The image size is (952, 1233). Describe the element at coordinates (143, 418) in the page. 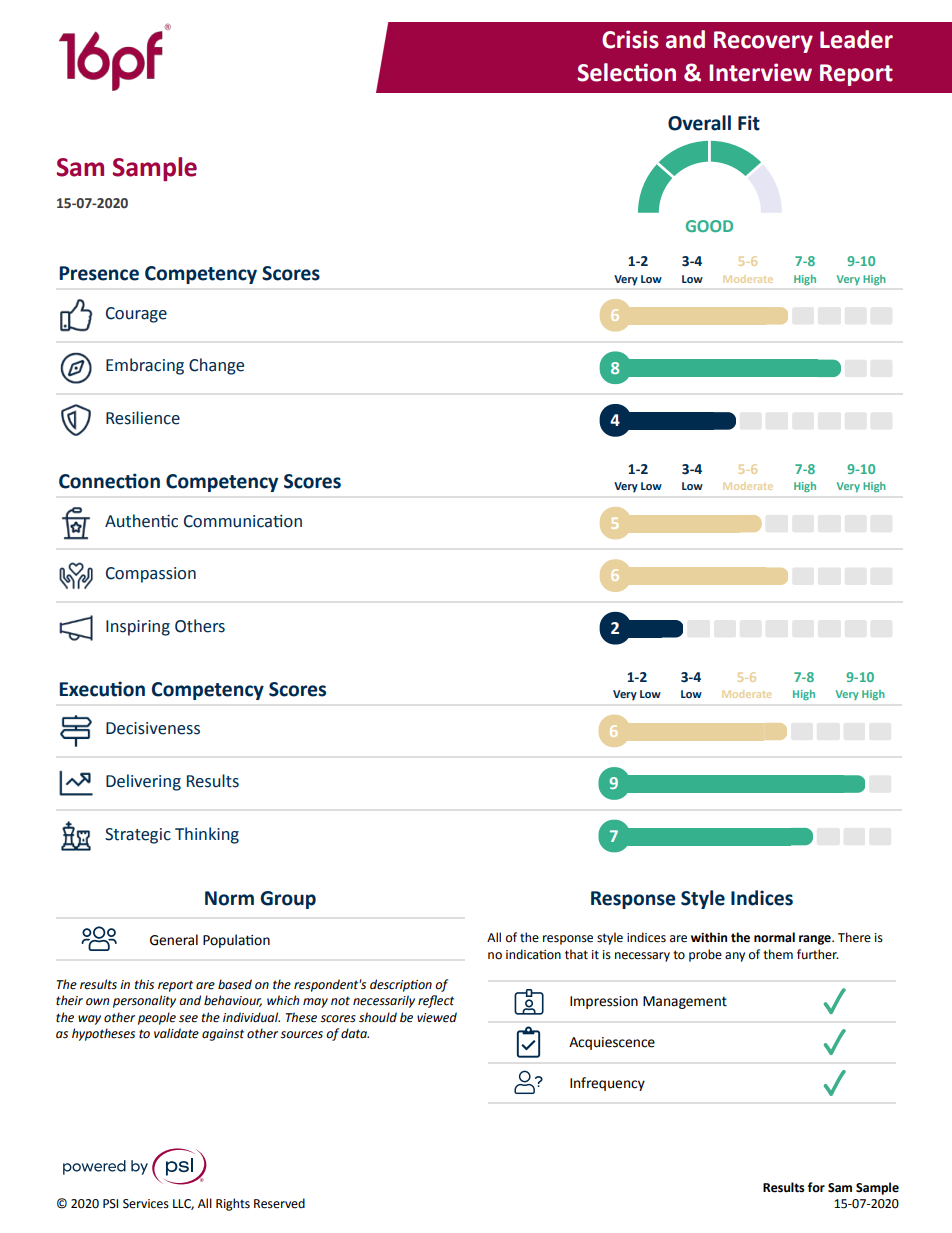

I see `Resilience` at that location.
